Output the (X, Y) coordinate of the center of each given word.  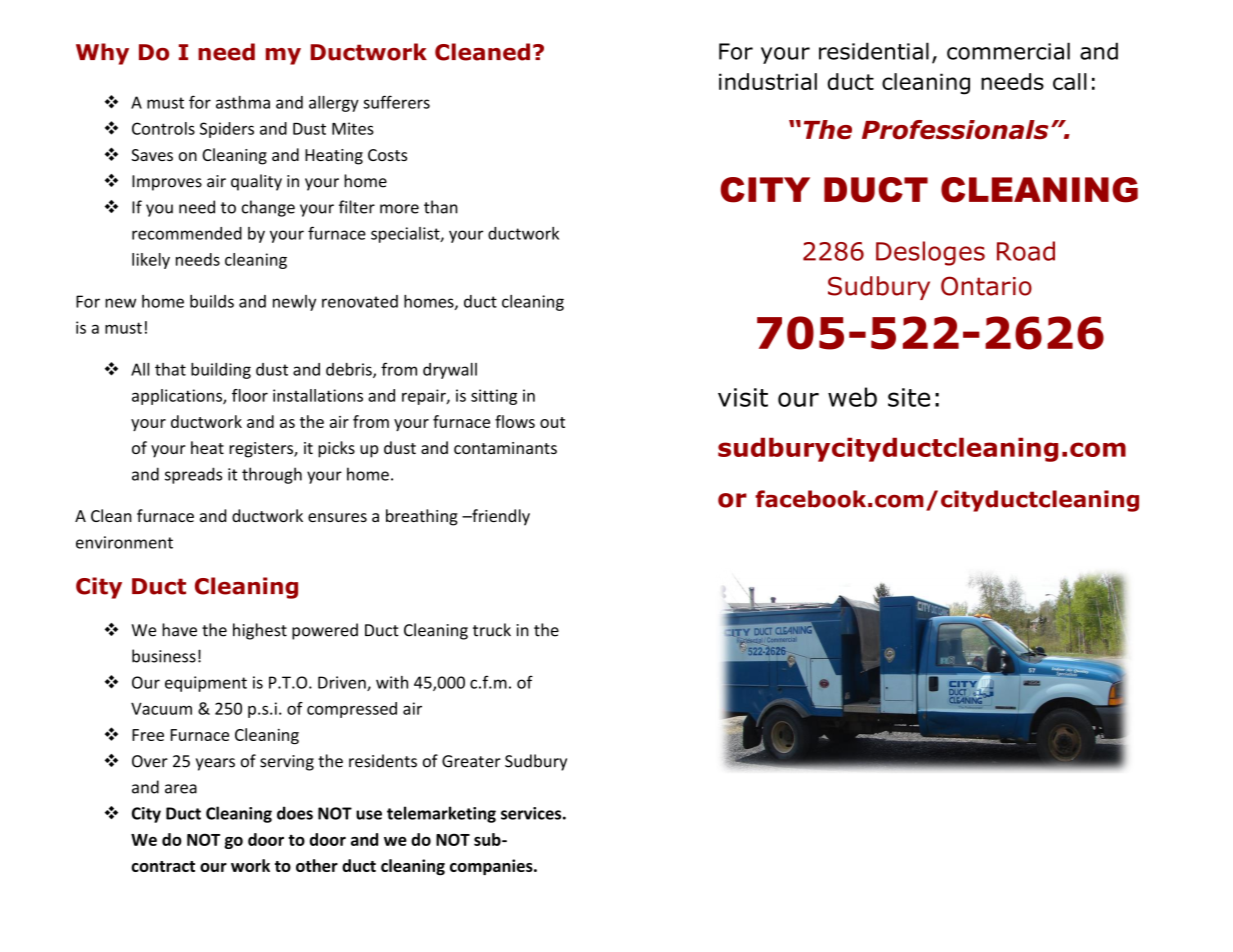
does (295, 813)
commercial (1008, 51)
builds (212, 301)
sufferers (396, 102)
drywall (450, 371)
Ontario (986, 286)
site (909, 397)
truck (492, 630)
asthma (243, 102)
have (179, 630)
